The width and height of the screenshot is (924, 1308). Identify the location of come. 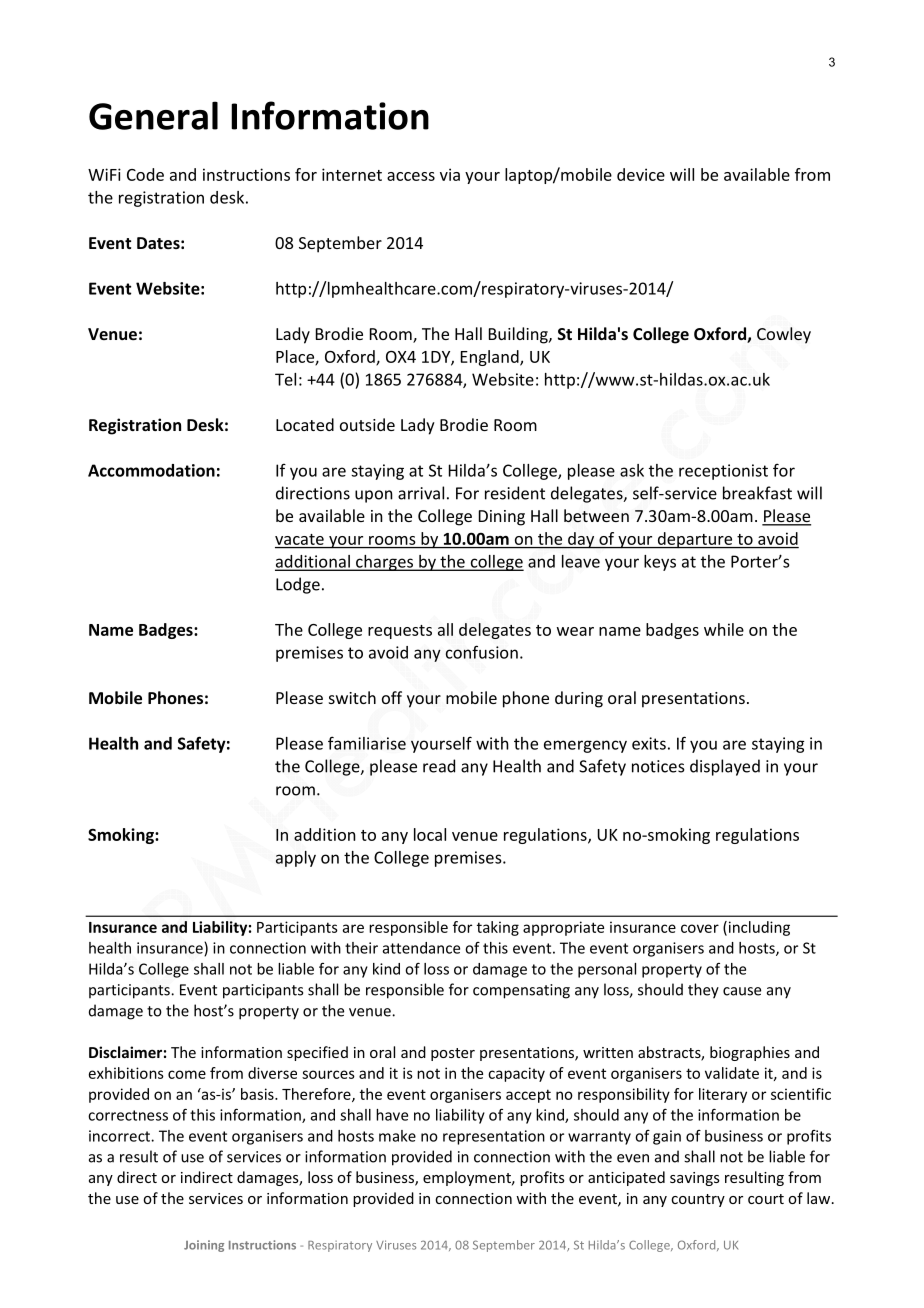
(187, 1074).
